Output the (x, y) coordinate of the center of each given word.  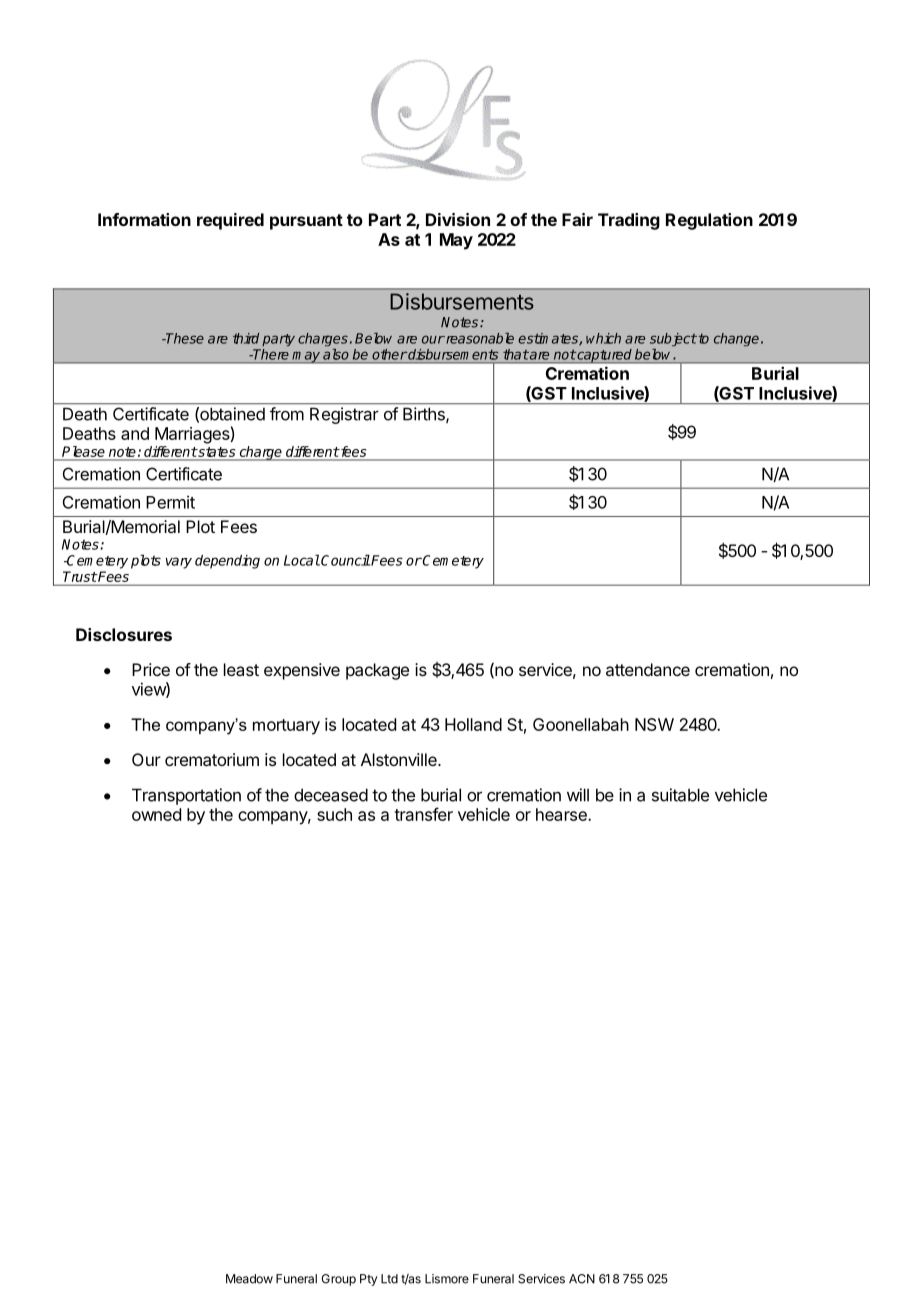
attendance (648, 669)
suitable (680, 795)
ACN (582, 1279)
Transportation (186, 796)
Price (151, 669)
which (603, 338)
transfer (423, 814)
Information (144, 219)
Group (338, 1280)
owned (156, 814)
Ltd (389, 1279)
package (377, 671)
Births (425, 415)
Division (458, 219)
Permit (170, 502)
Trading (629, 221)
